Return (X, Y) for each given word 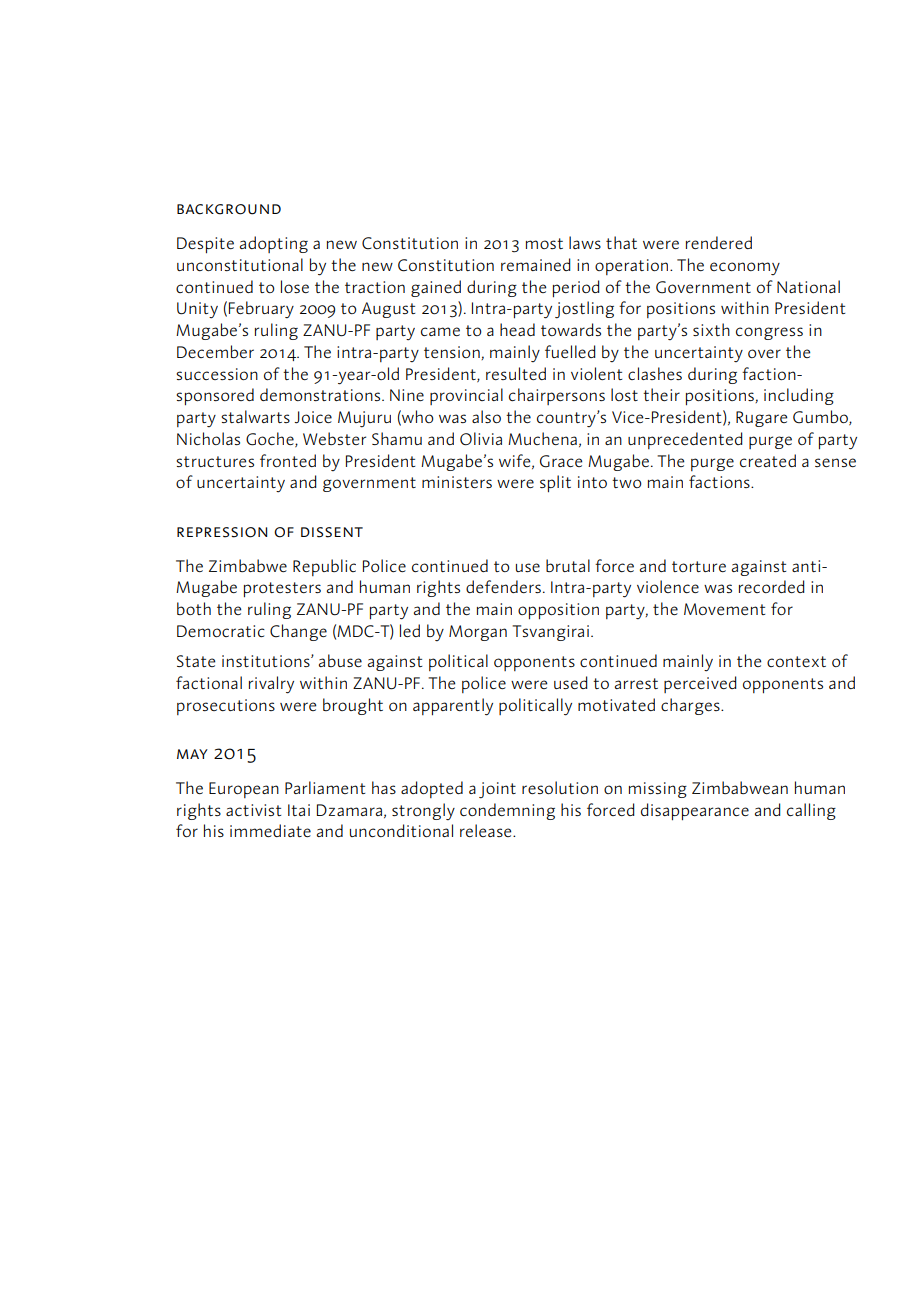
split (555, 484)
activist (253, 810)
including (799, 396)
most (544, 243)
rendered (719, 242)
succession (217, 374)
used (571, 682)
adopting (274, 244)
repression (222, 532)
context (796, 661)
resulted (516, 373)
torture (699, 566)
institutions (267, 661)
